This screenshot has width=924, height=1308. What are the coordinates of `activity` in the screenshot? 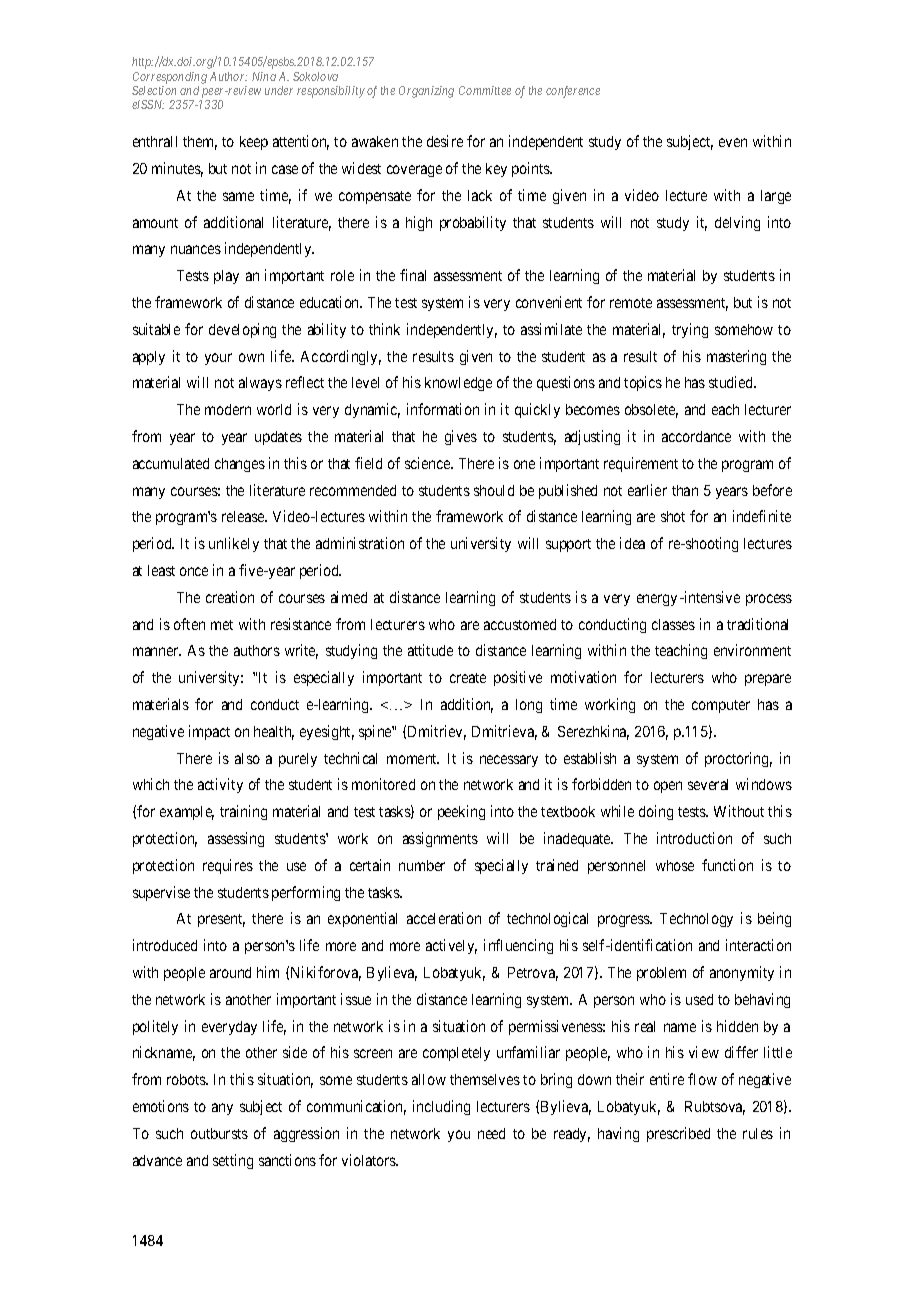 It's located at (220, 785).
